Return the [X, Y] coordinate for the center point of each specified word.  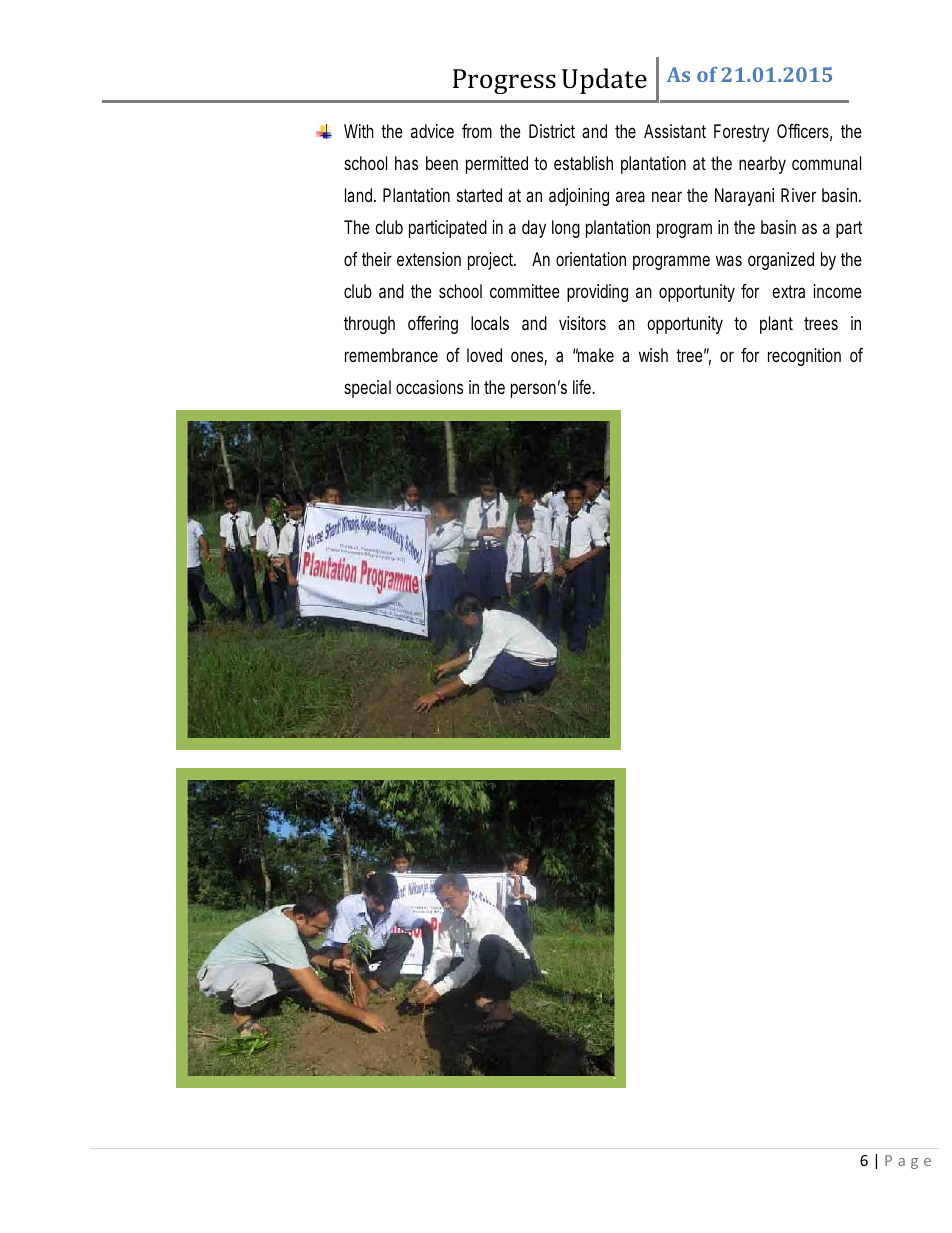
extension [429, 259]
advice [432, 131]
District [552, 131]
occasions [429, 387]
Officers [804, 132]
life [584, 387]
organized [781, 261]
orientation [591, 259]
